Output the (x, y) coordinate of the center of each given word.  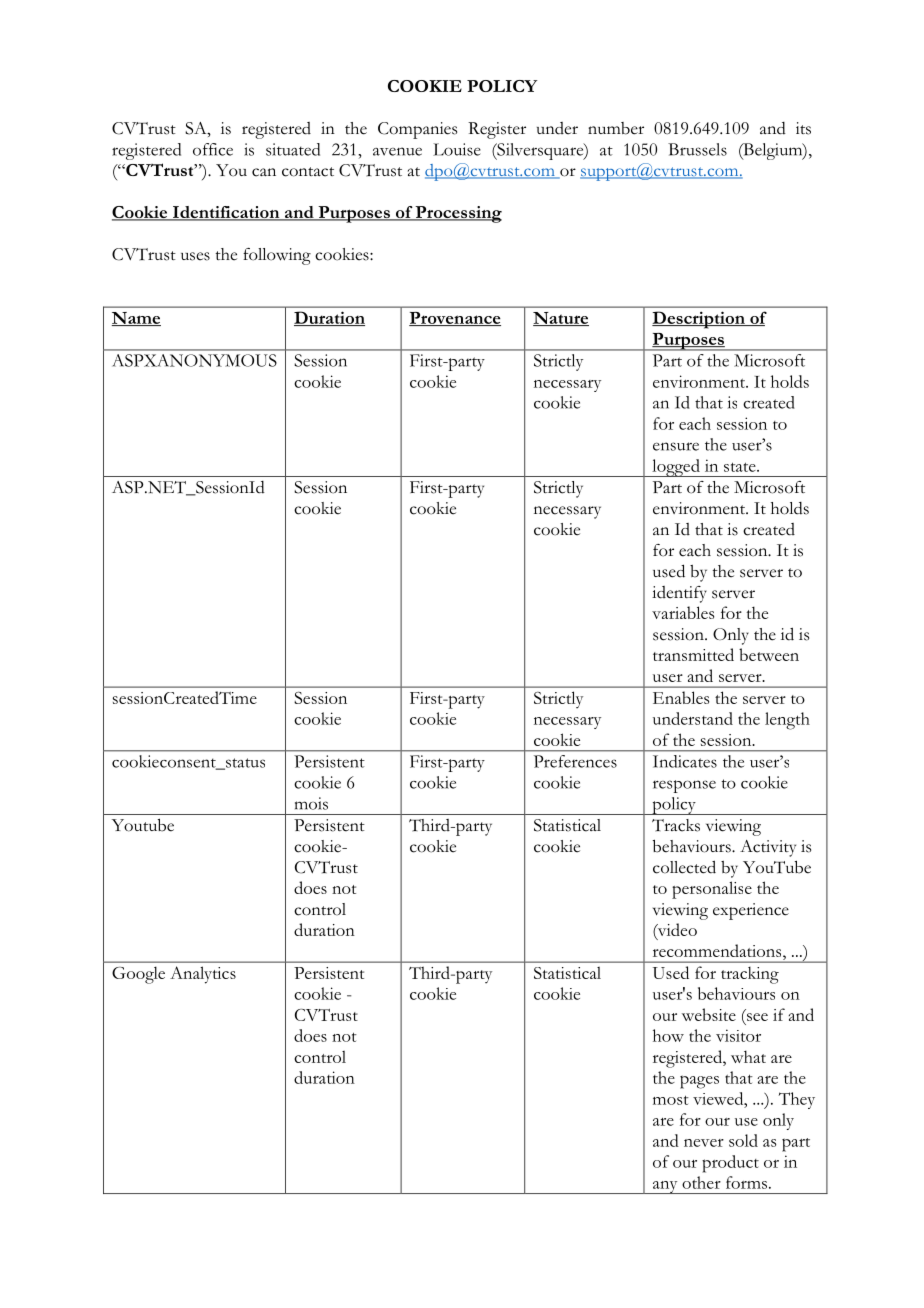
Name (136, 319)
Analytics (203, 975)
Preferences (575, 761)
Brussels (697, 149)
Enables (681, 697)
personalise (712, 890)
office (213, 149)
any (665, 1187)
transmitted (693, 654)
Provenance (455, 319)
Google (138, 975)
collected (684, 867)
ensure (676, 446)
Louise (457, 149)
